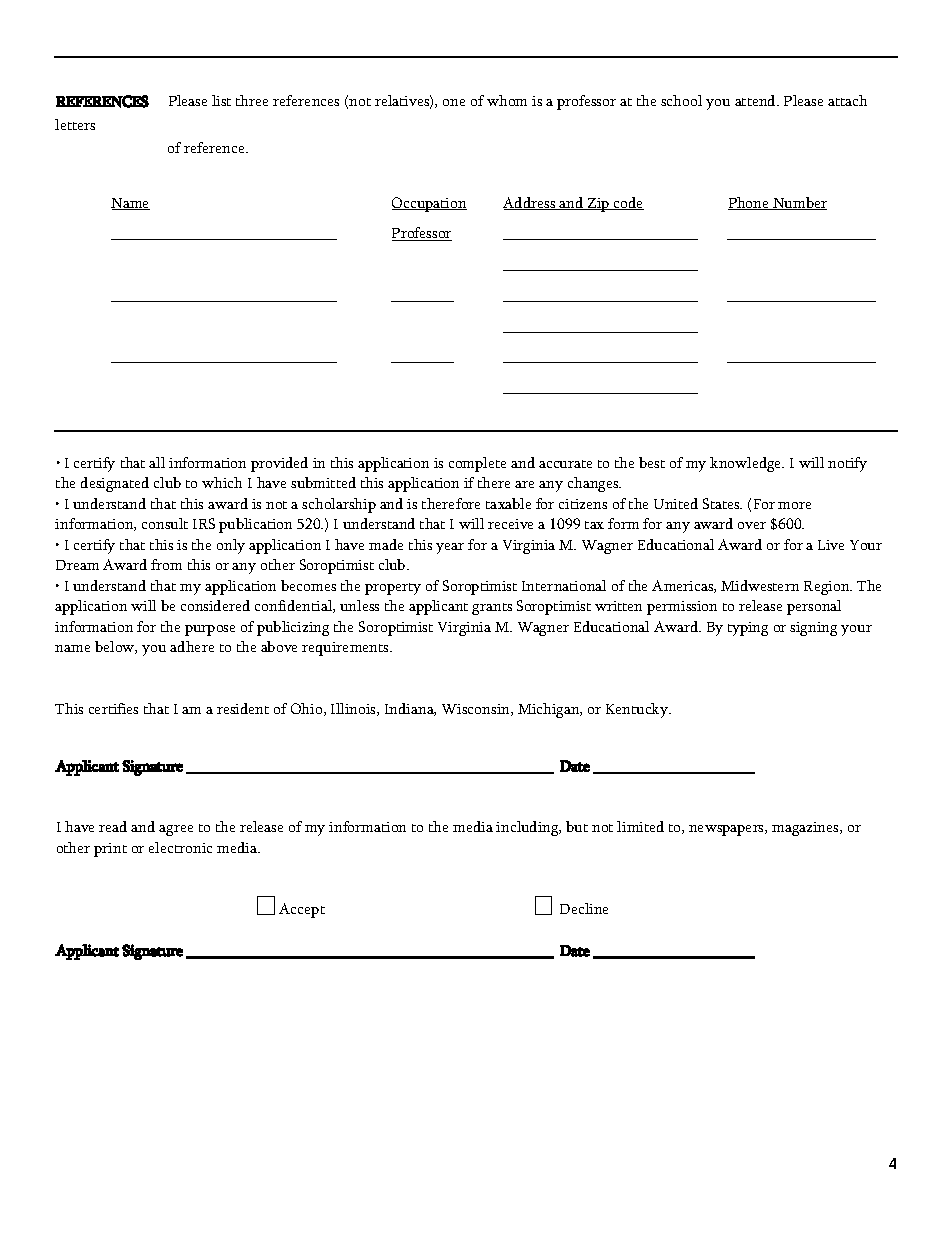  What do you see at coordinates (756, 100) in the screenshot?
I see `attend` at bounding box center [756, 100].
